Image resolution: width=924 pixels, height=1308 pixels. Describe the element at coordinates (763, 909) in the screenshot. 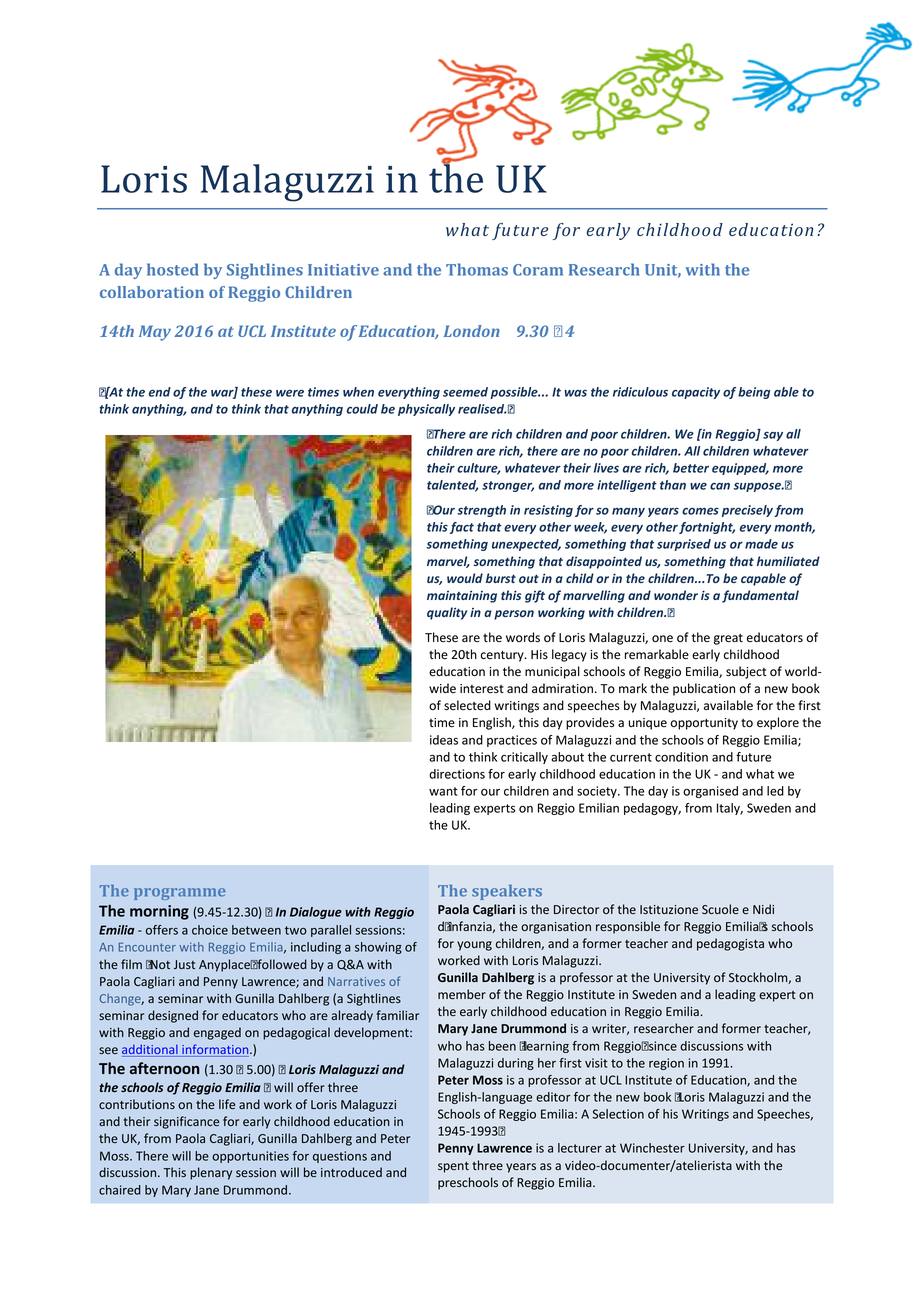

I see `Nidi` at that location.
